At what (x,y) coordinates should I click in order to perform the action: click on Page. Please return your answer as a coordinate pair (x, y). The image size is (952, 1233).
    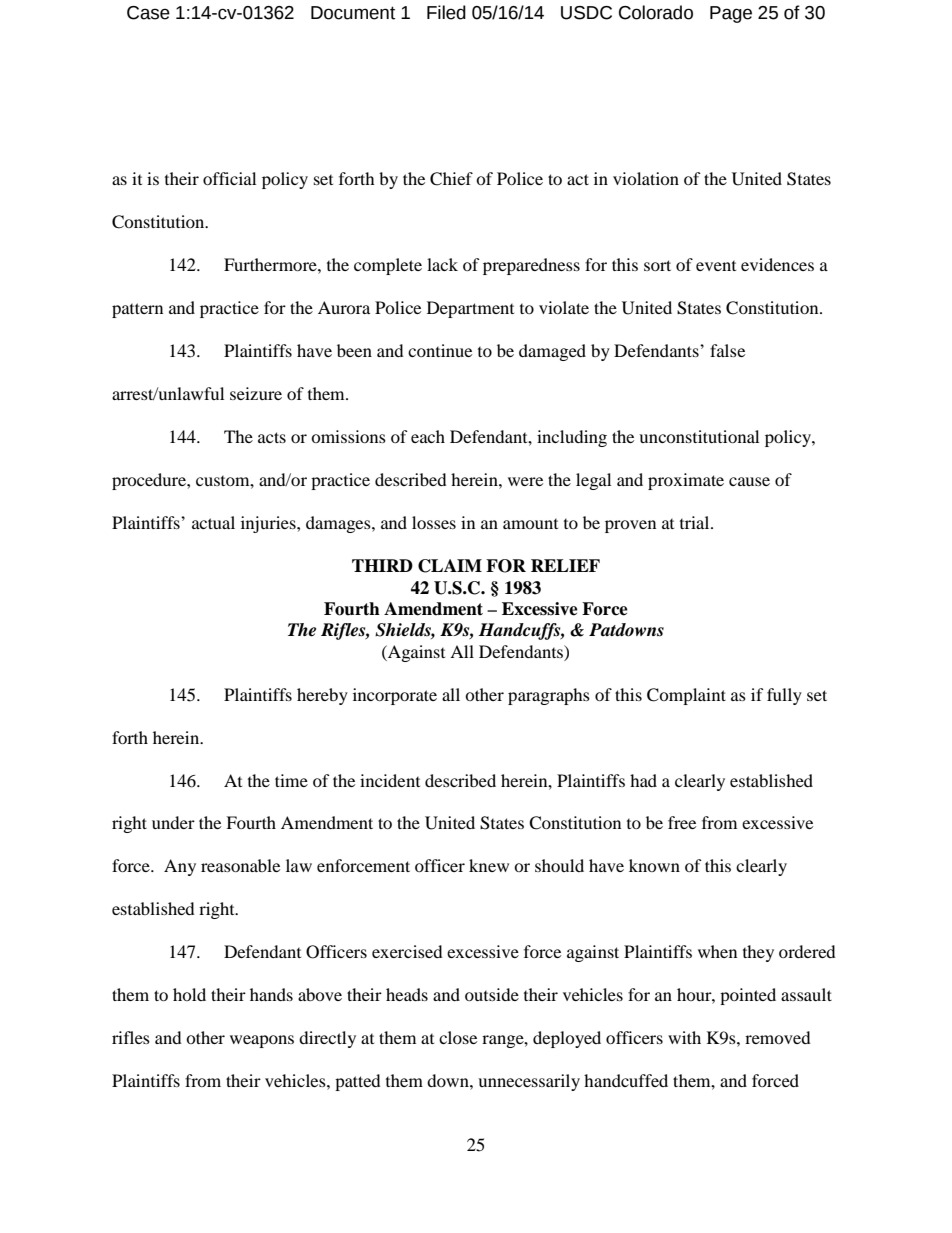
    Looking at the image, I should click on (731, 14).
